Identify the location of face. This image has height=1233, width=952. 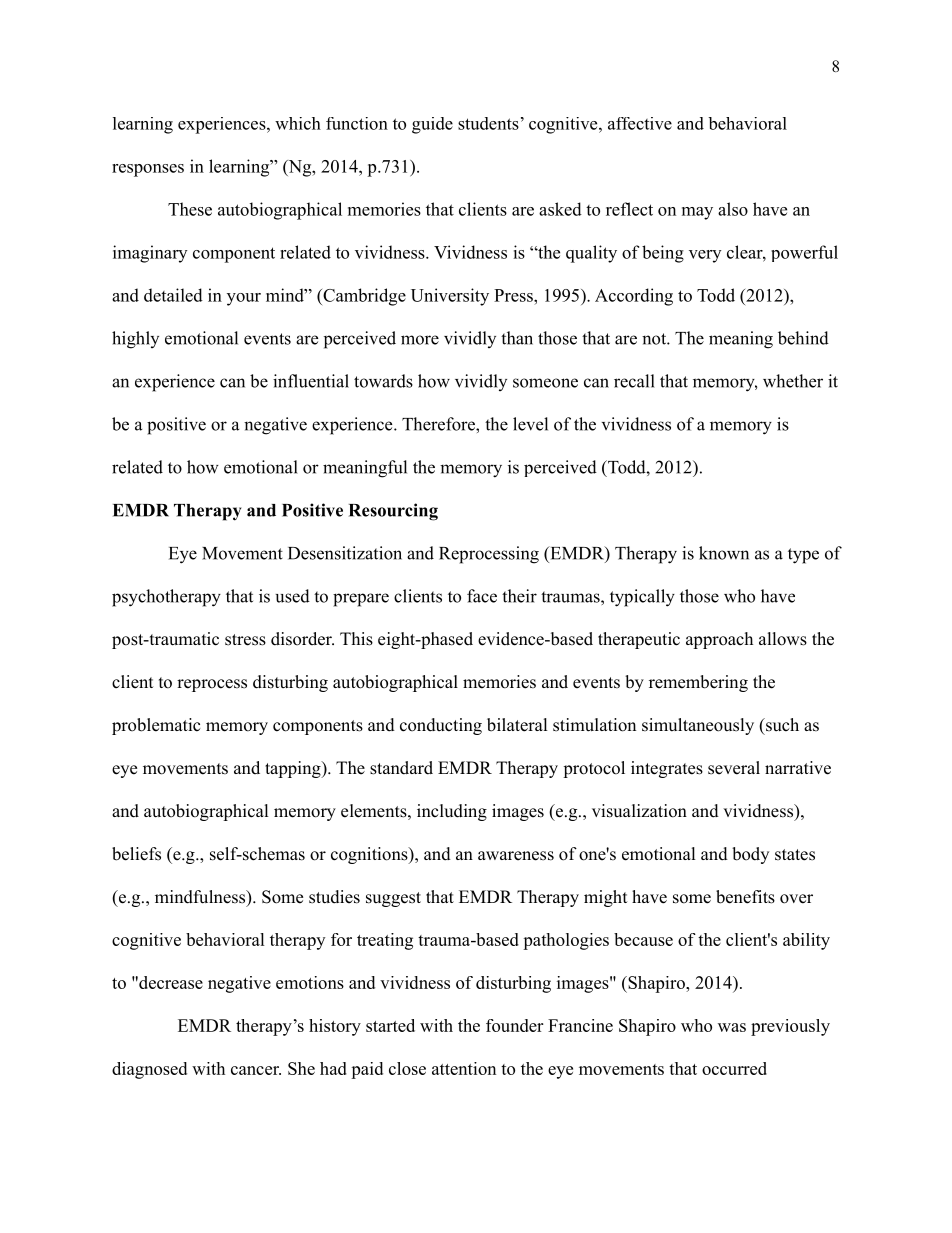
(482, 596).
